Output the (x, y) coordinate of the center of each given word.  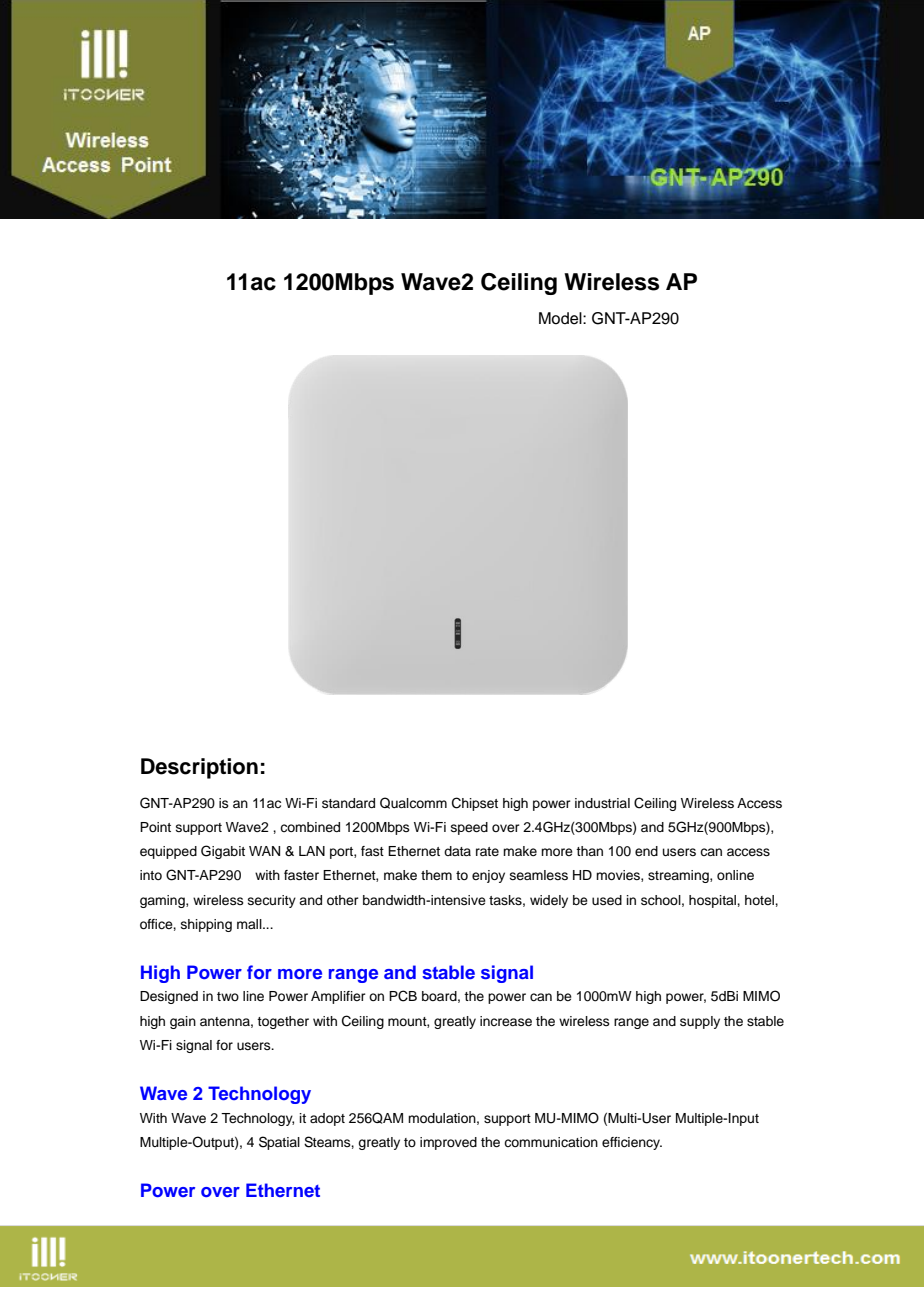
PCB (403, 996)
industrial (602, 803)
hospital (713, 901)
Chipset (475, 804)
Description (199, 768)
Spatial (279, 1143)
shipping (206, 925)
